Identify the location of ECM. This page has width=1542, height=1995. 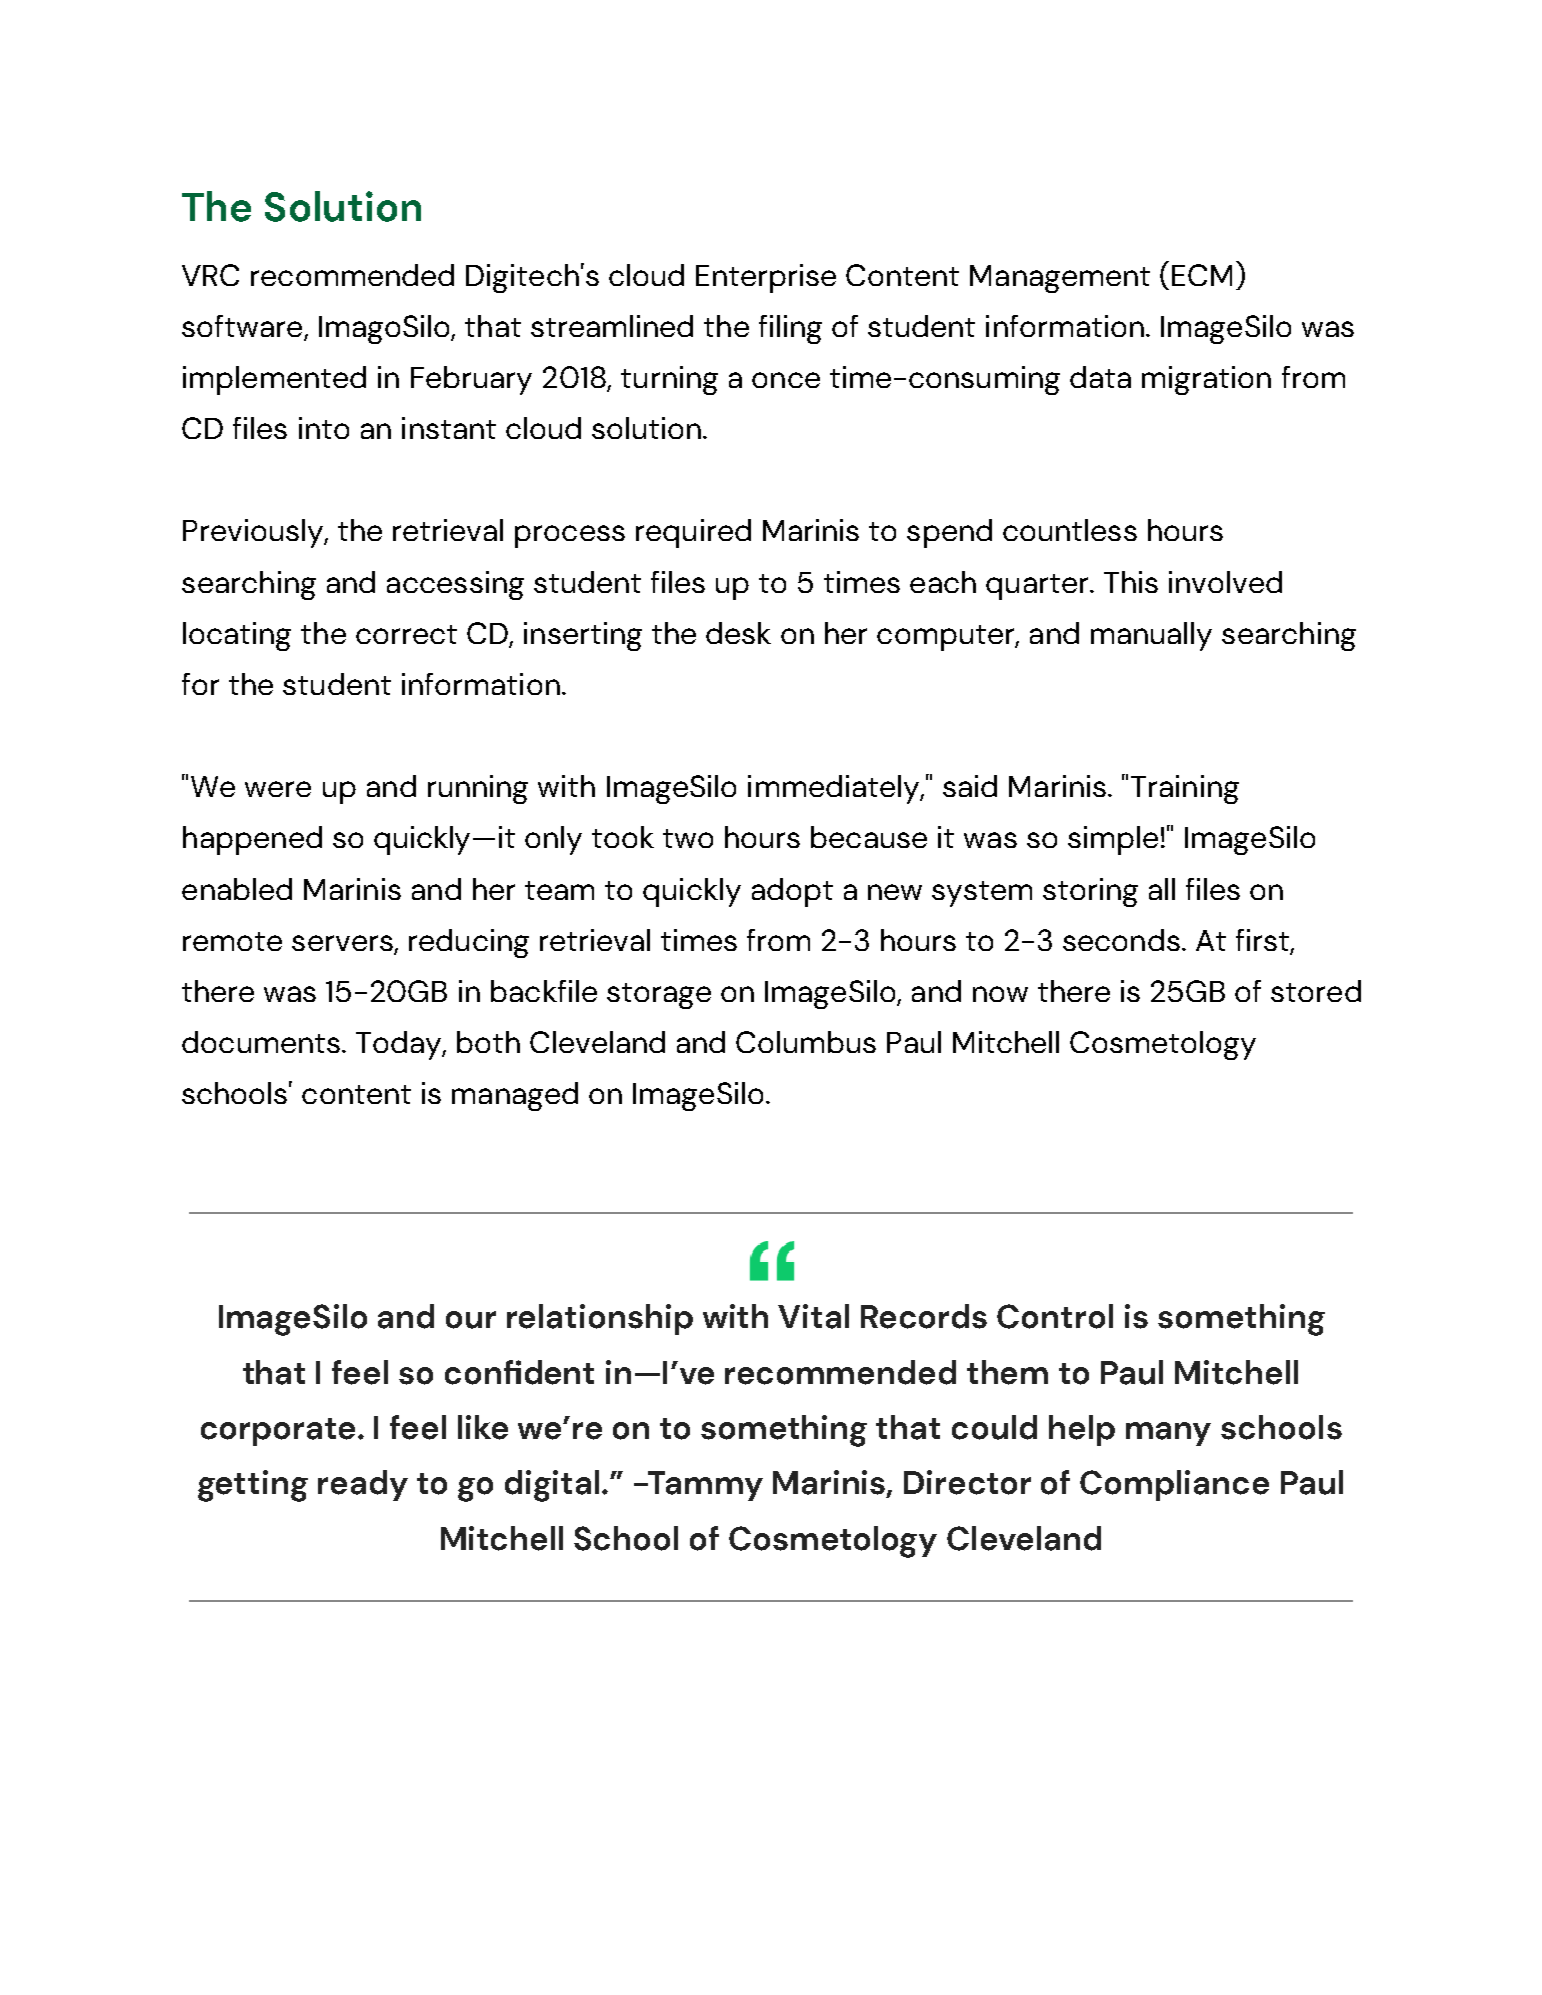
(1202, 275).
